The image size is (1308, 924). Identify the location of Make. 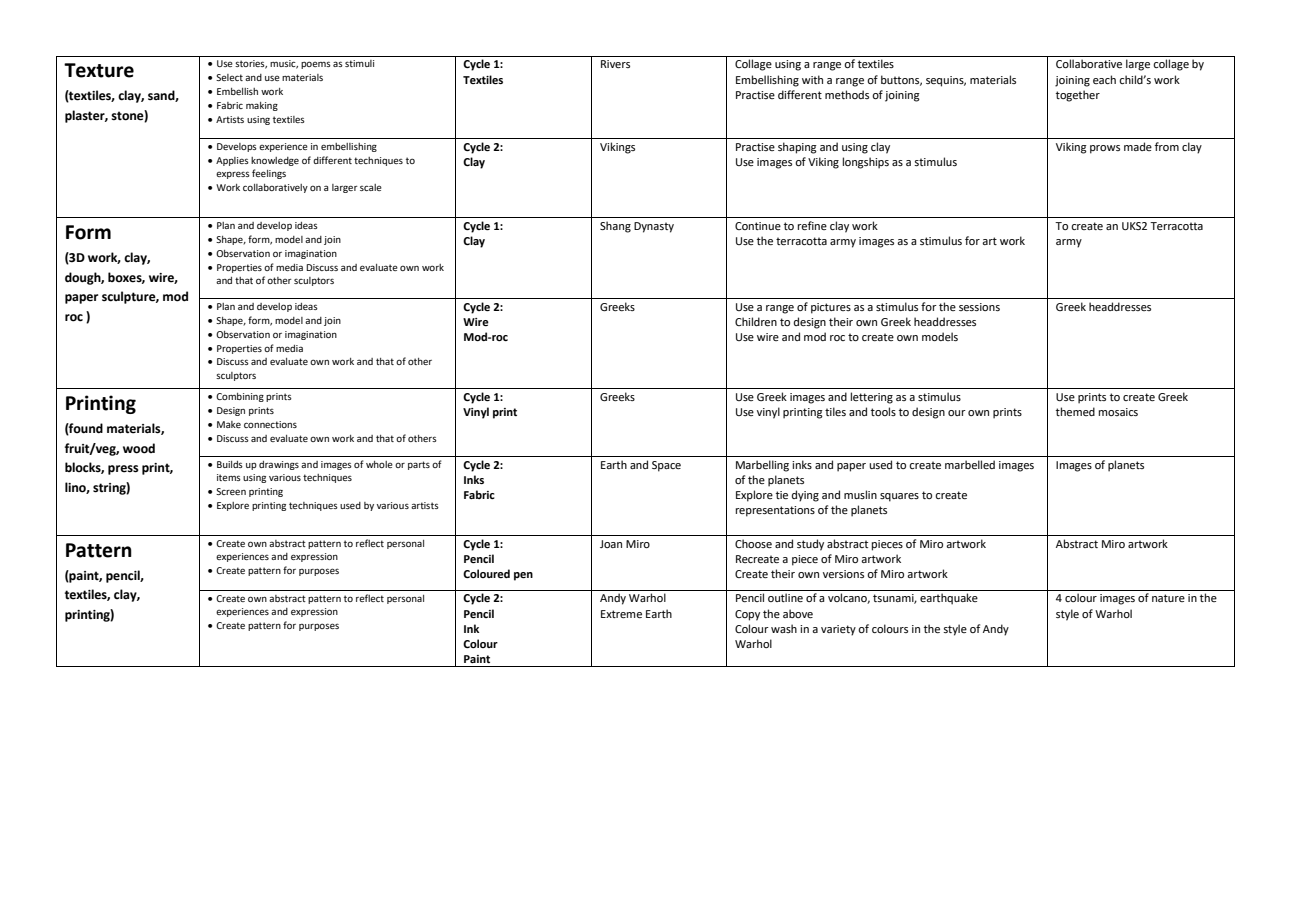
(229, 424).
